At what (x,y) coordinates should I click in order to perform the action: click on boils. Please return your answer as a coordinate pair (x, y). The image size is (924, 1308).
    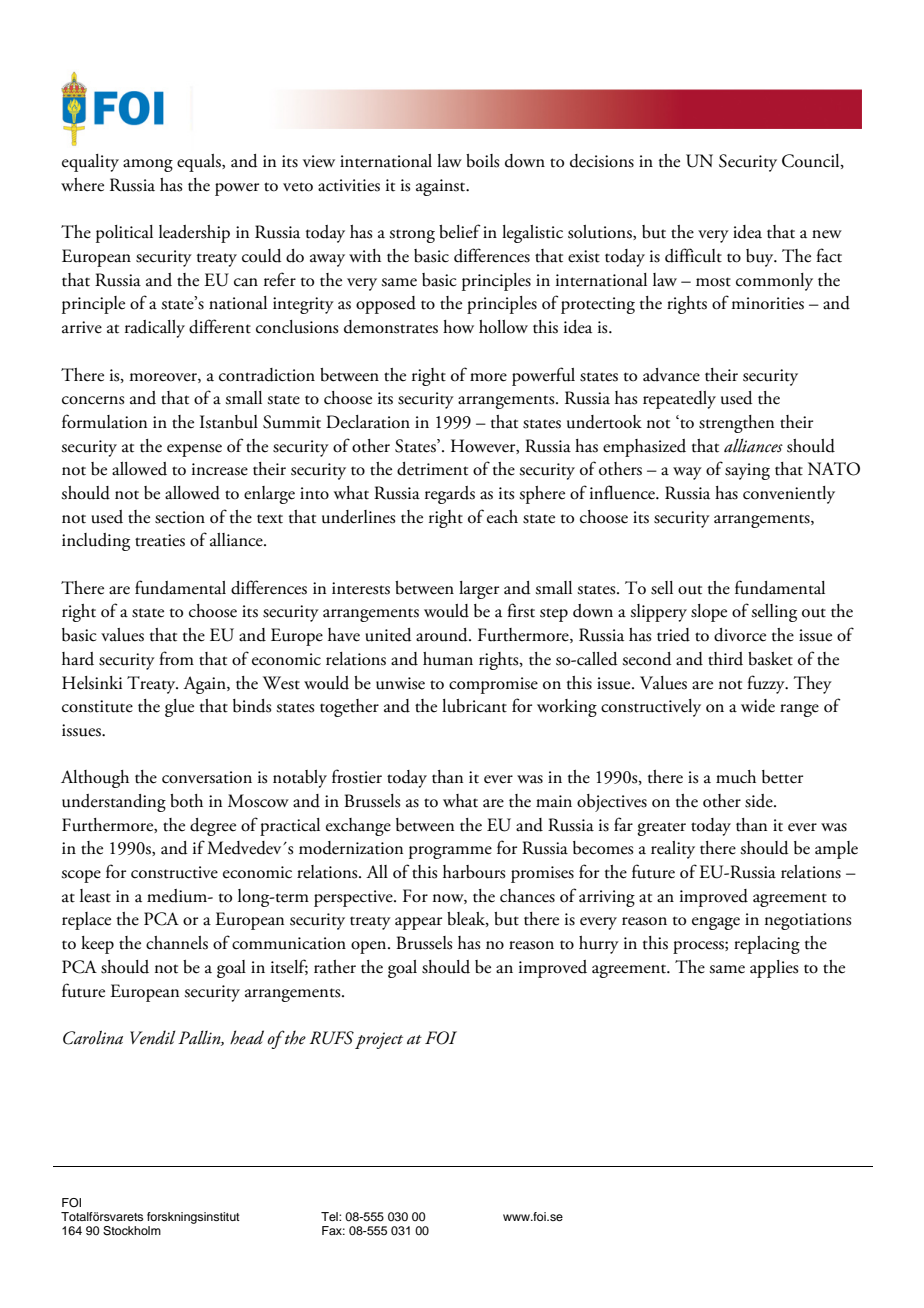
    Looking at the image, I should click on (482, 161).
